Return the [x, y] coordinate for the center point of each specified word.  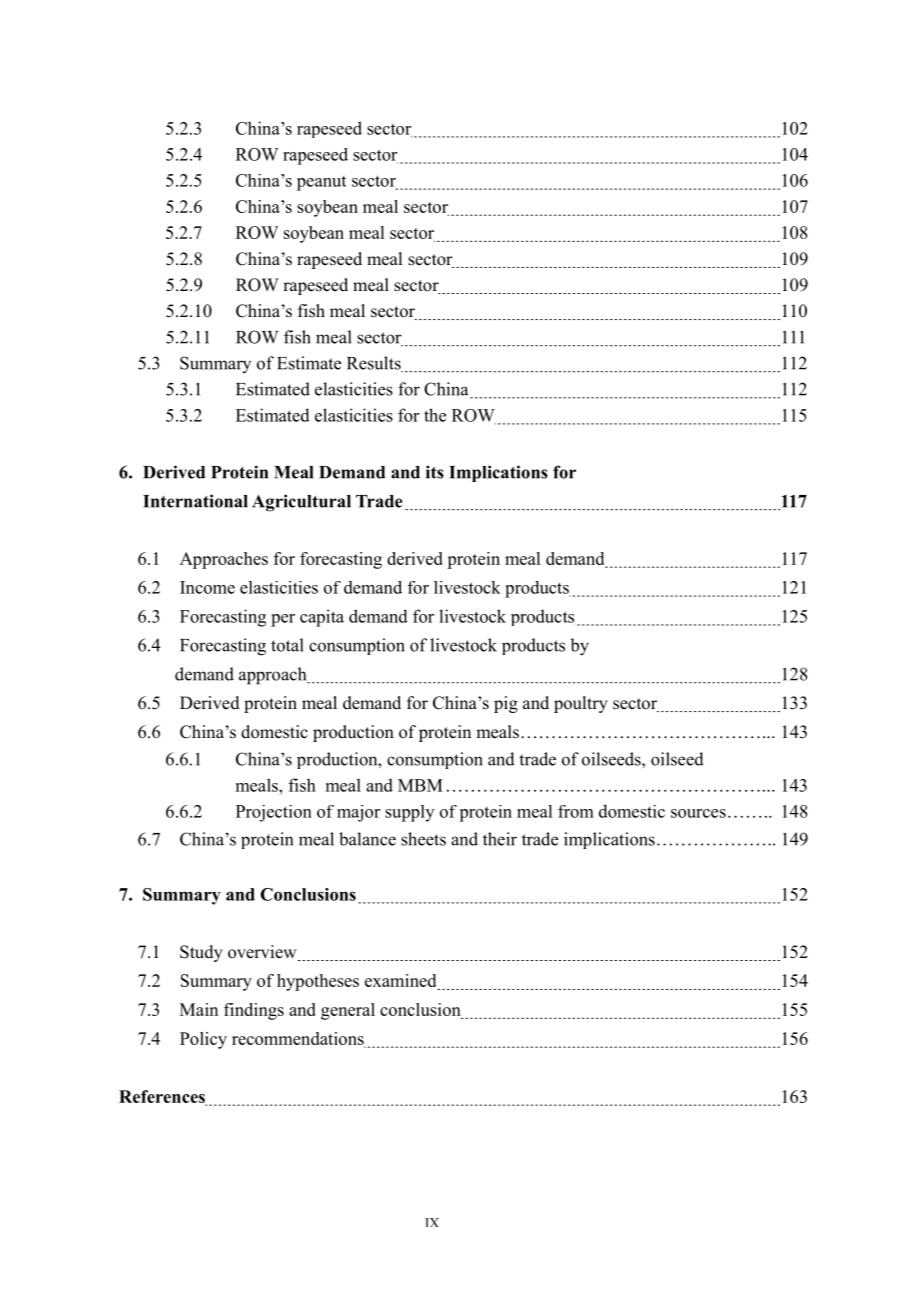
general [348, 1011]
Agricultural [301, 503]
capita [322, 618]
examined [402, 982]
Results [375, 364]
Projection [274, 813]
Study [201, 953]
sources [698, 813]
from [576, 811]
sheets [423, 839]
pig [506, 704]
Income [207, 587]
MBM [420, 785]
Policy [203, 1040]
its [435, 472]
